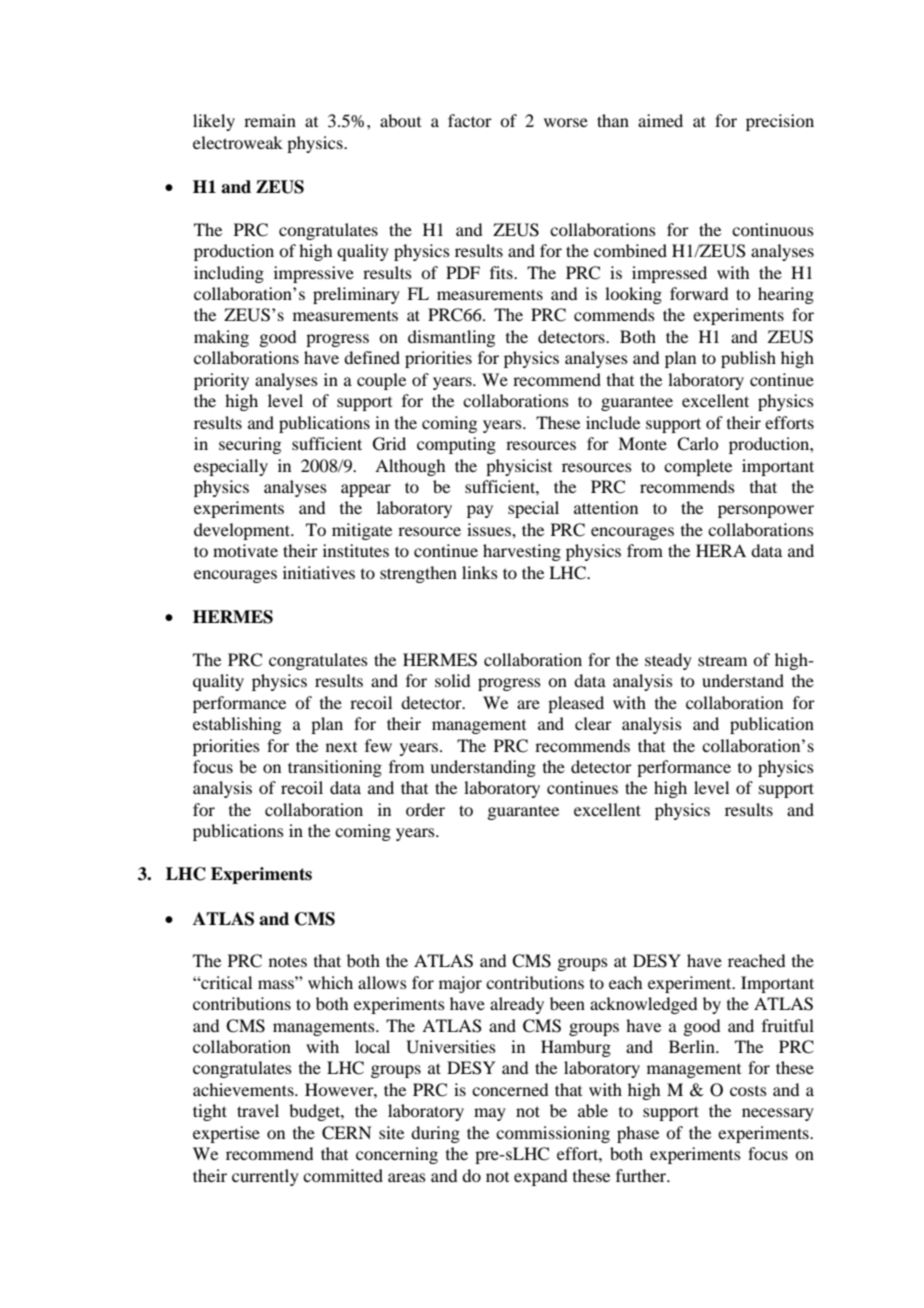 Image resolution: width=924 pixels, height=1308 pixels. What do you see at coordinates (452, 680) in the screenshot?
I see `solid` at bounding box center [452, 680].
